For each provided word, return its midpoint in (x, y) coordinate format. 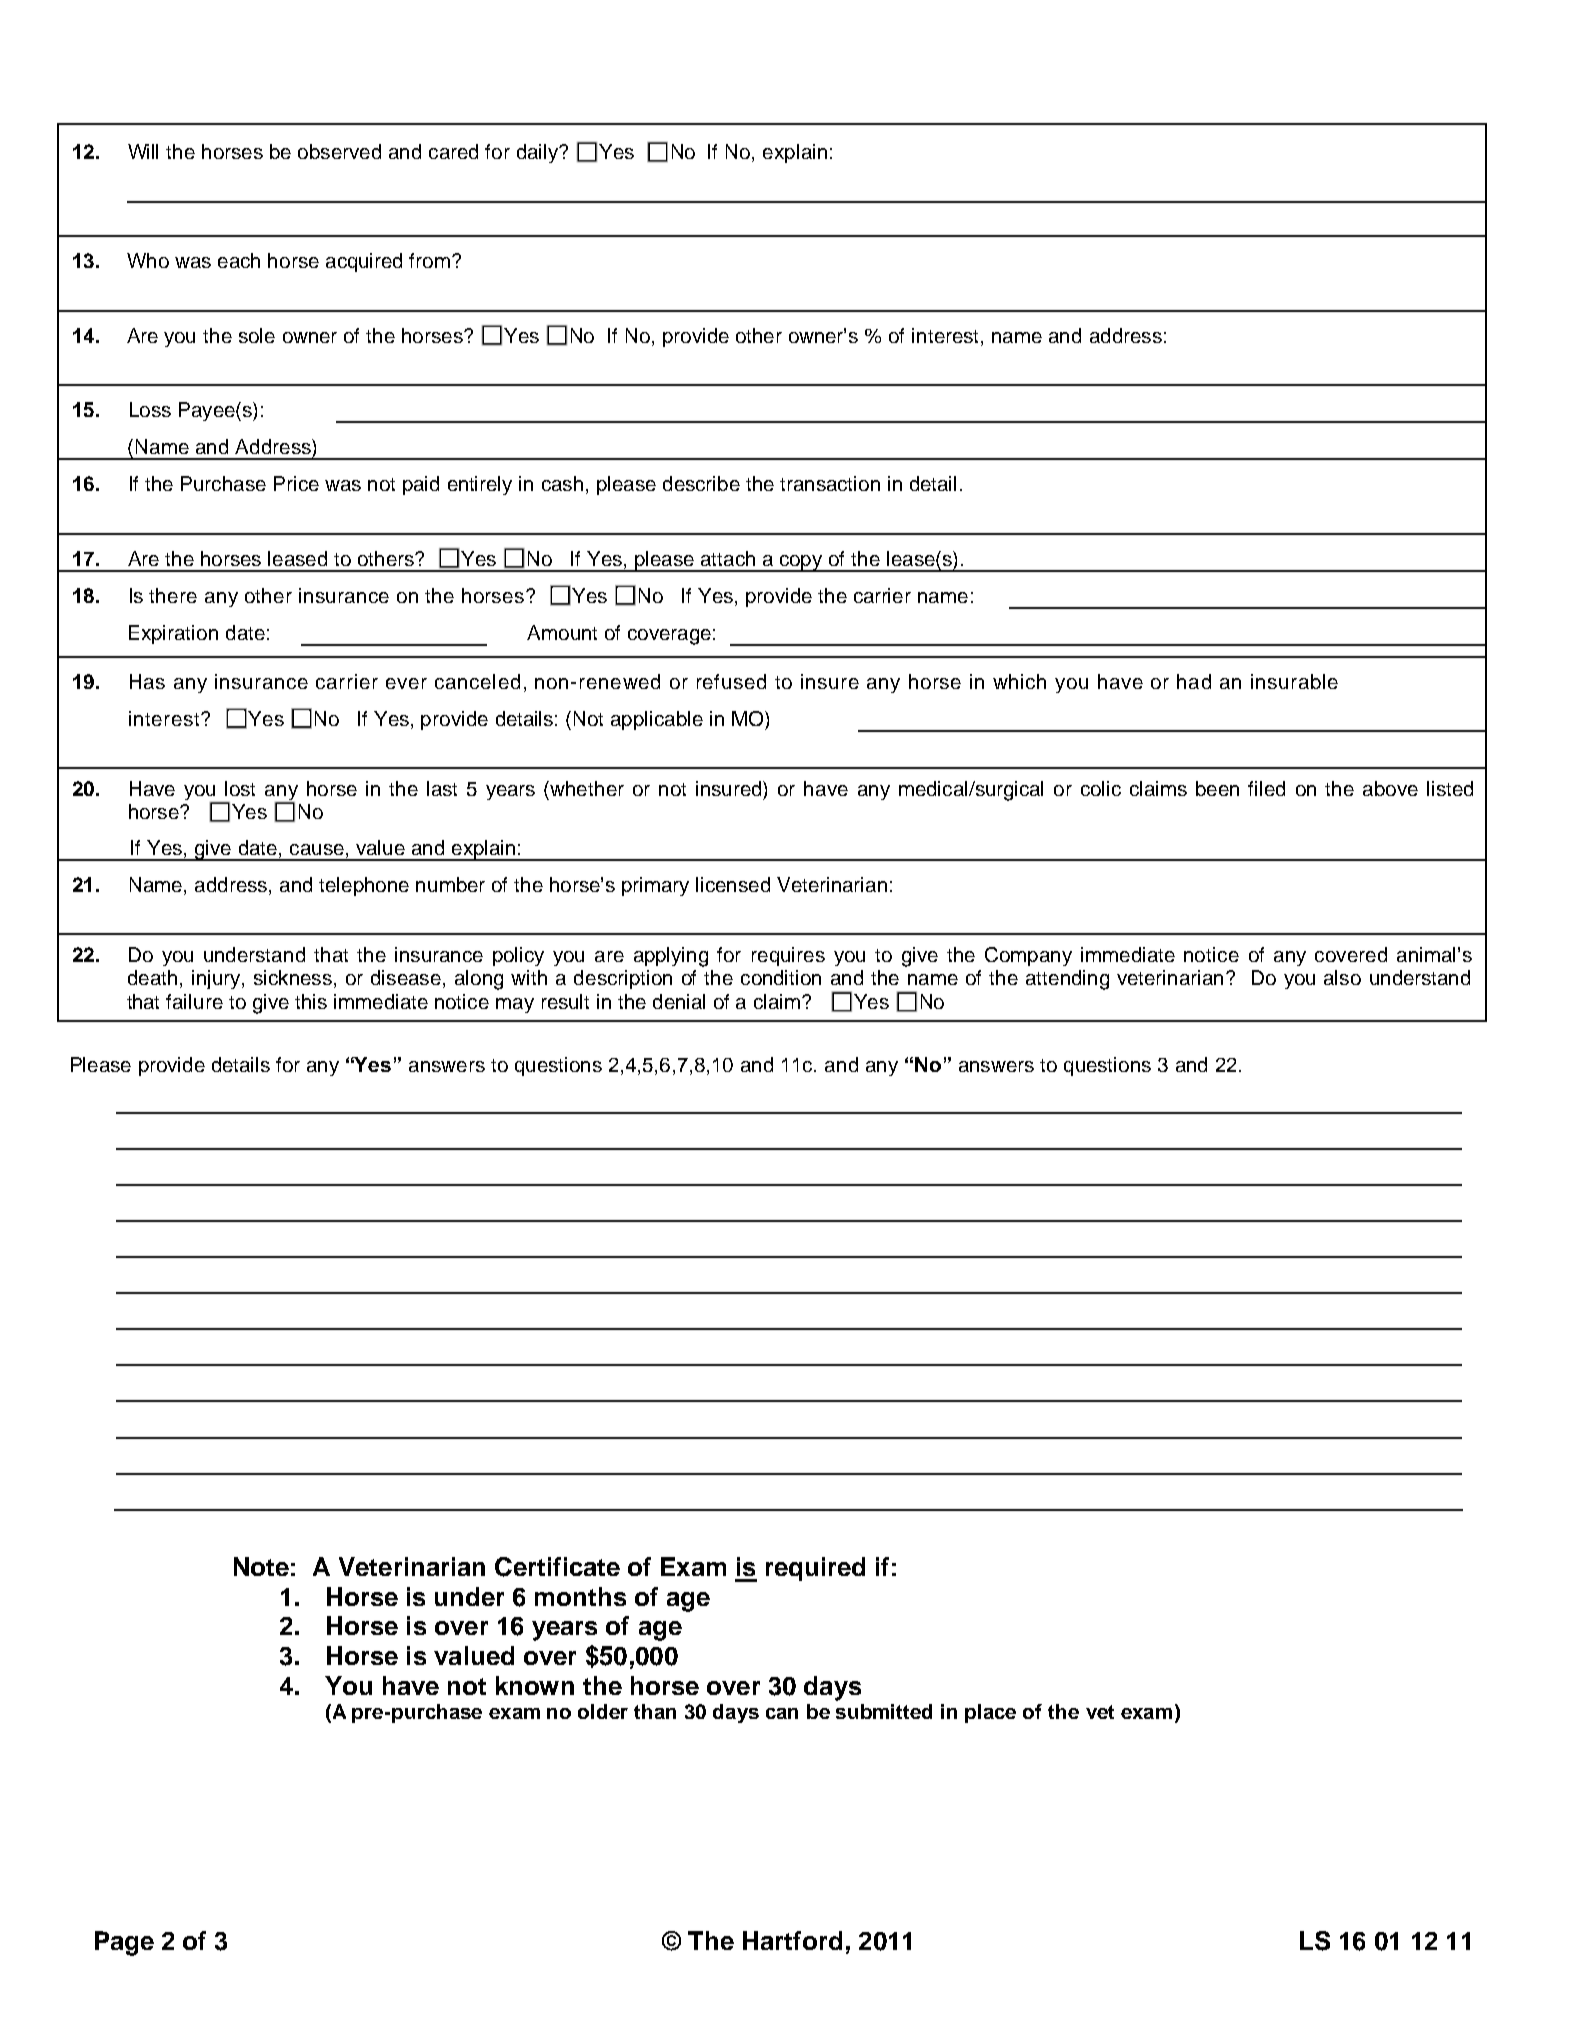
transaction (830, 483)
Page (124, 1943)
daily (538, 153)
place (990, 1713)
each (239, 260)
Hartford (792, 1940)
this (311, 1001)
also (1342, 977)
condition (781, 977)
